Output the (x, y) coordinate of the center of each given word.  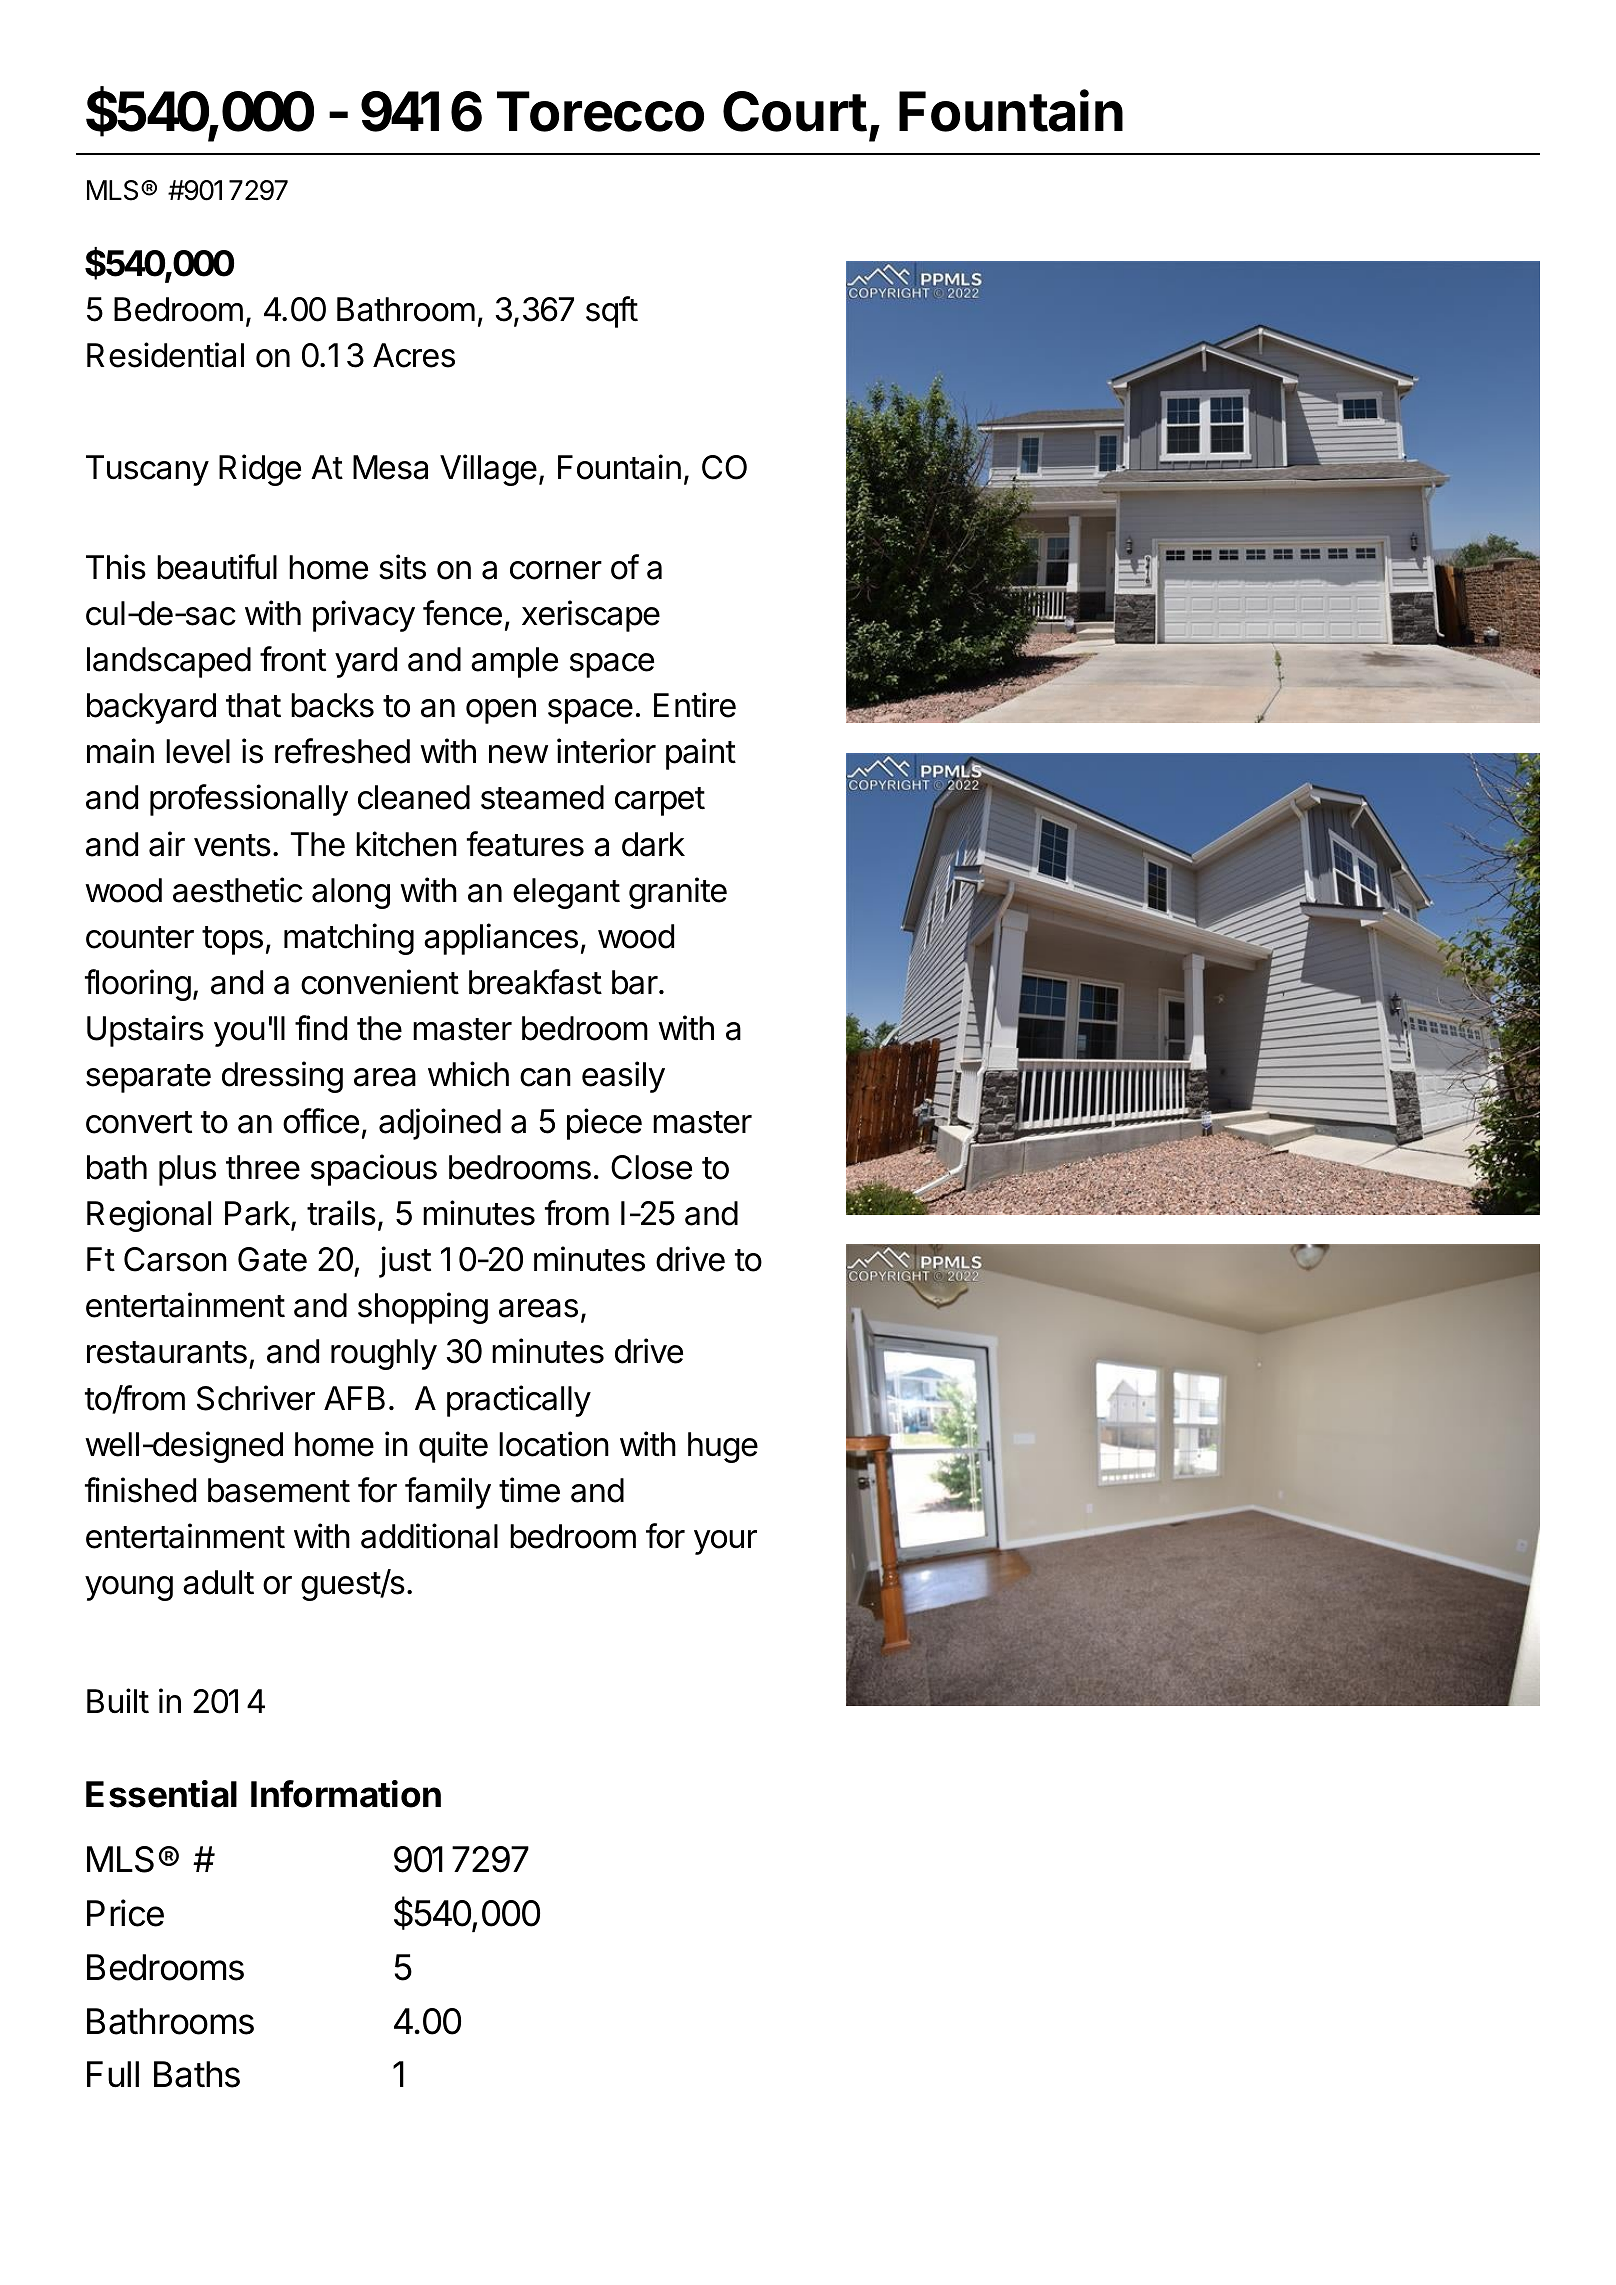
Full (113, 2074)
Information (346, 1794)
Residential (165, 355)
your (725, 1542)
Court (795, 111)
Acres (414, 355)
